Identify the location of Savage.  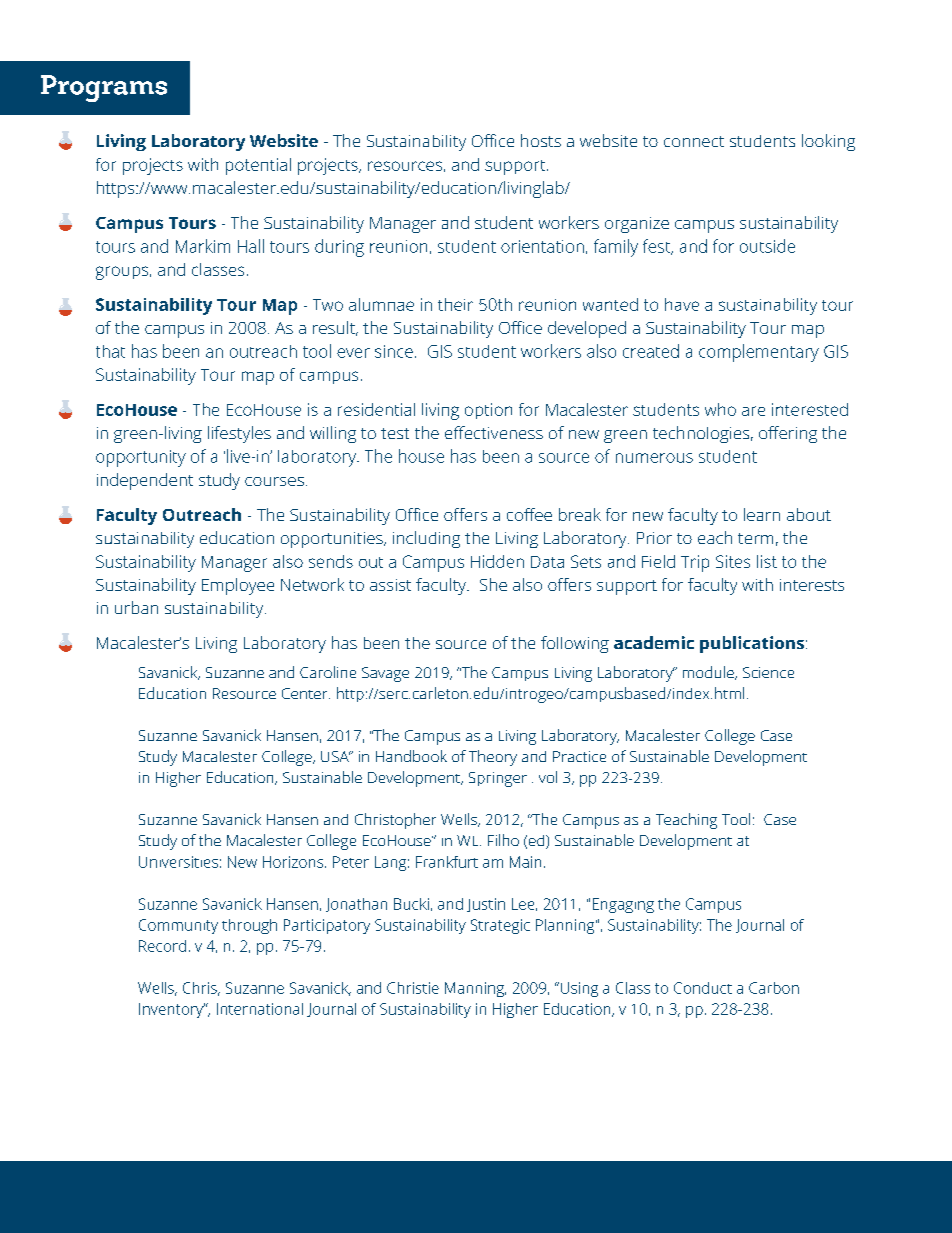
(385, 674).
